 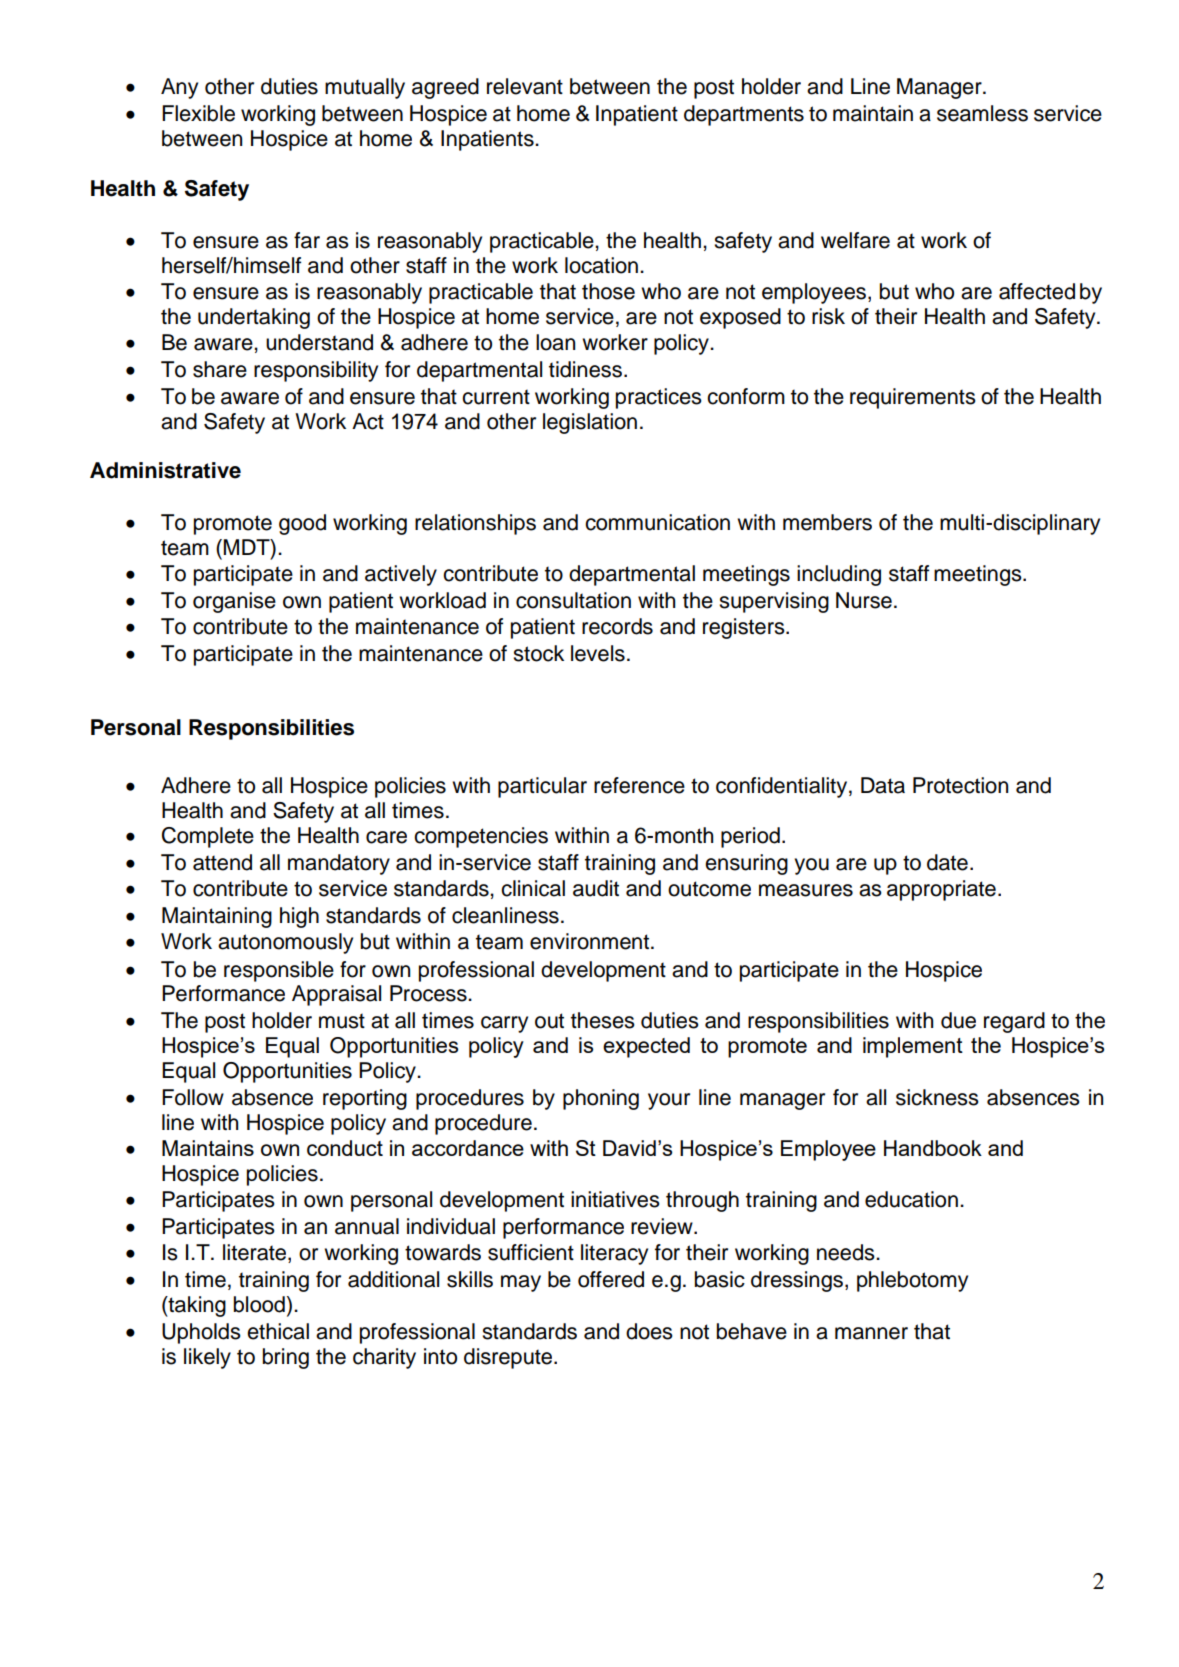 I want to click on theses, so click(x=603, y=1020).
